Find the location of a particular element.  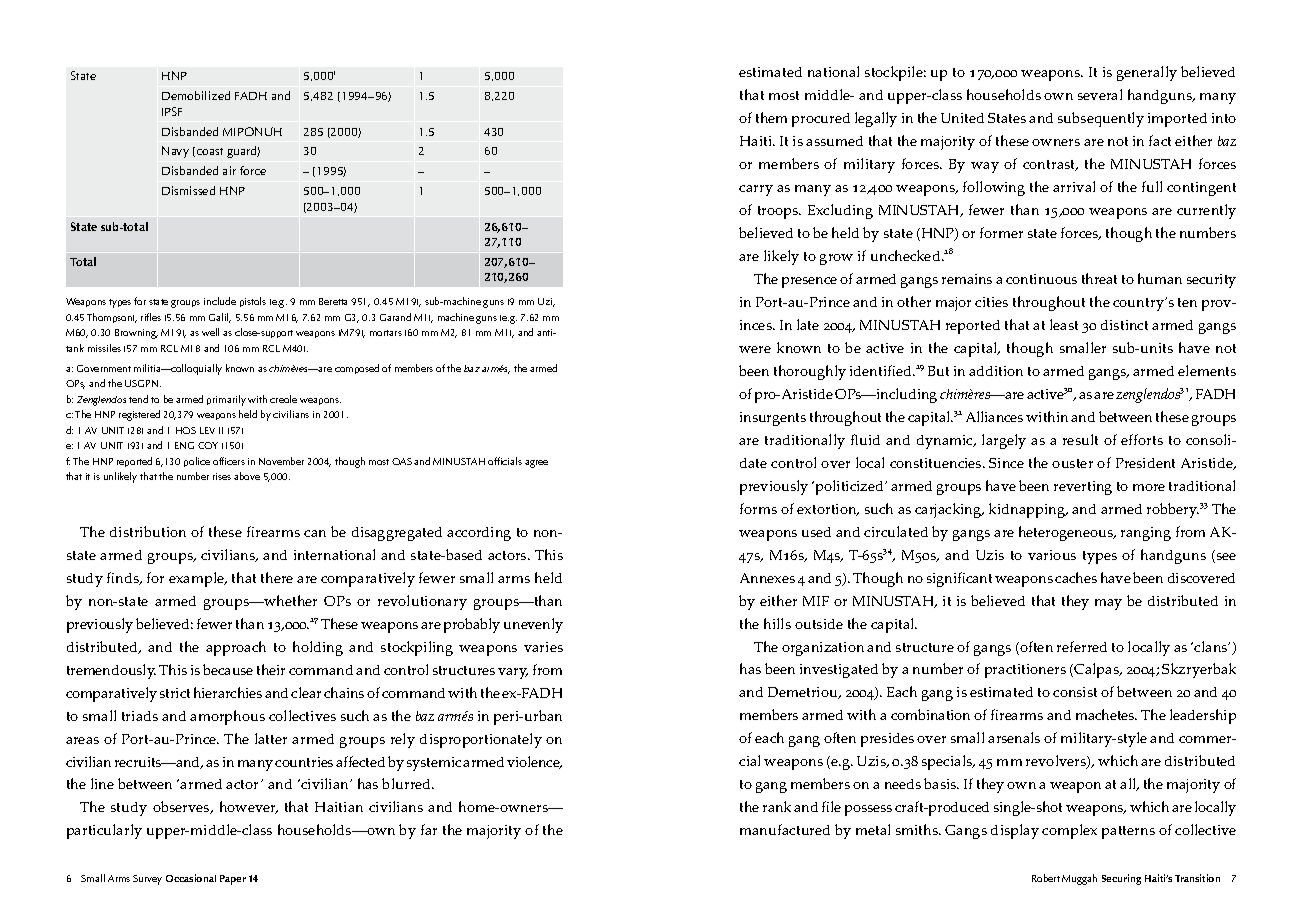

several is located at coordinates (1100, 94).
